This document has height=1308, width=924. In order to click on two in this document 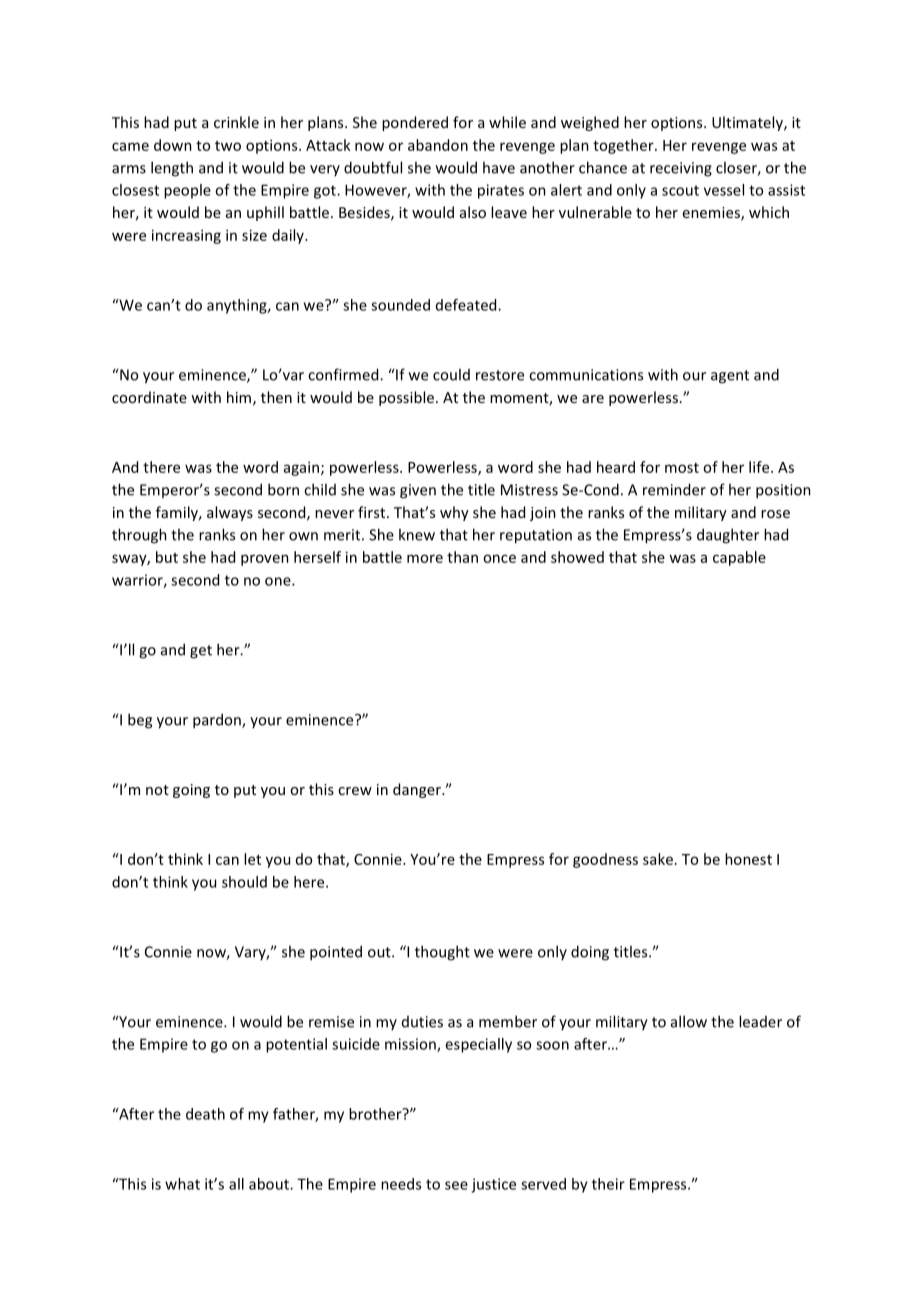, I will do `click(228, 146)`.
